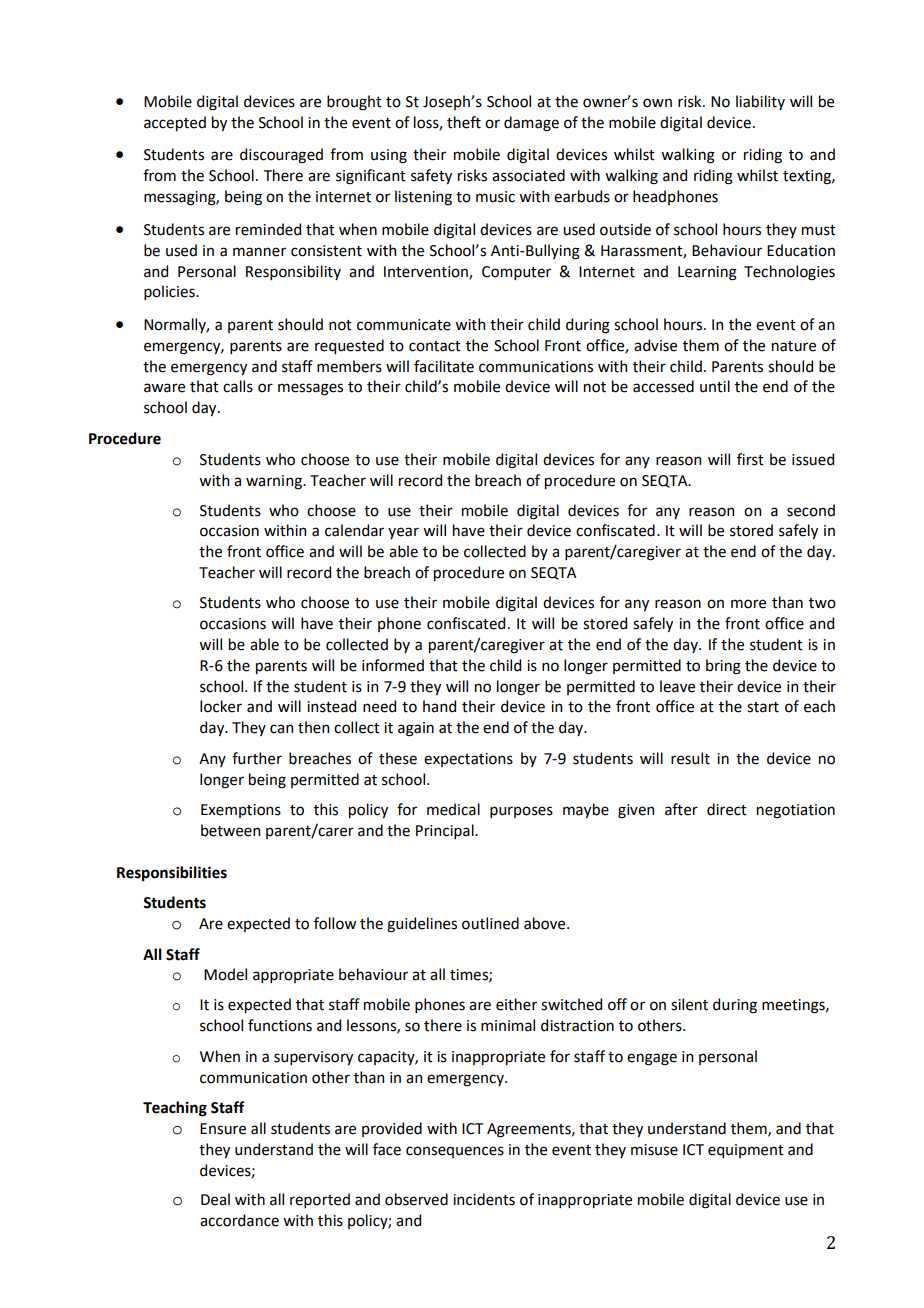 Image resolution: width=924 pixels, height=1308 pixels. I want to click on hand, so click(439, 706).
